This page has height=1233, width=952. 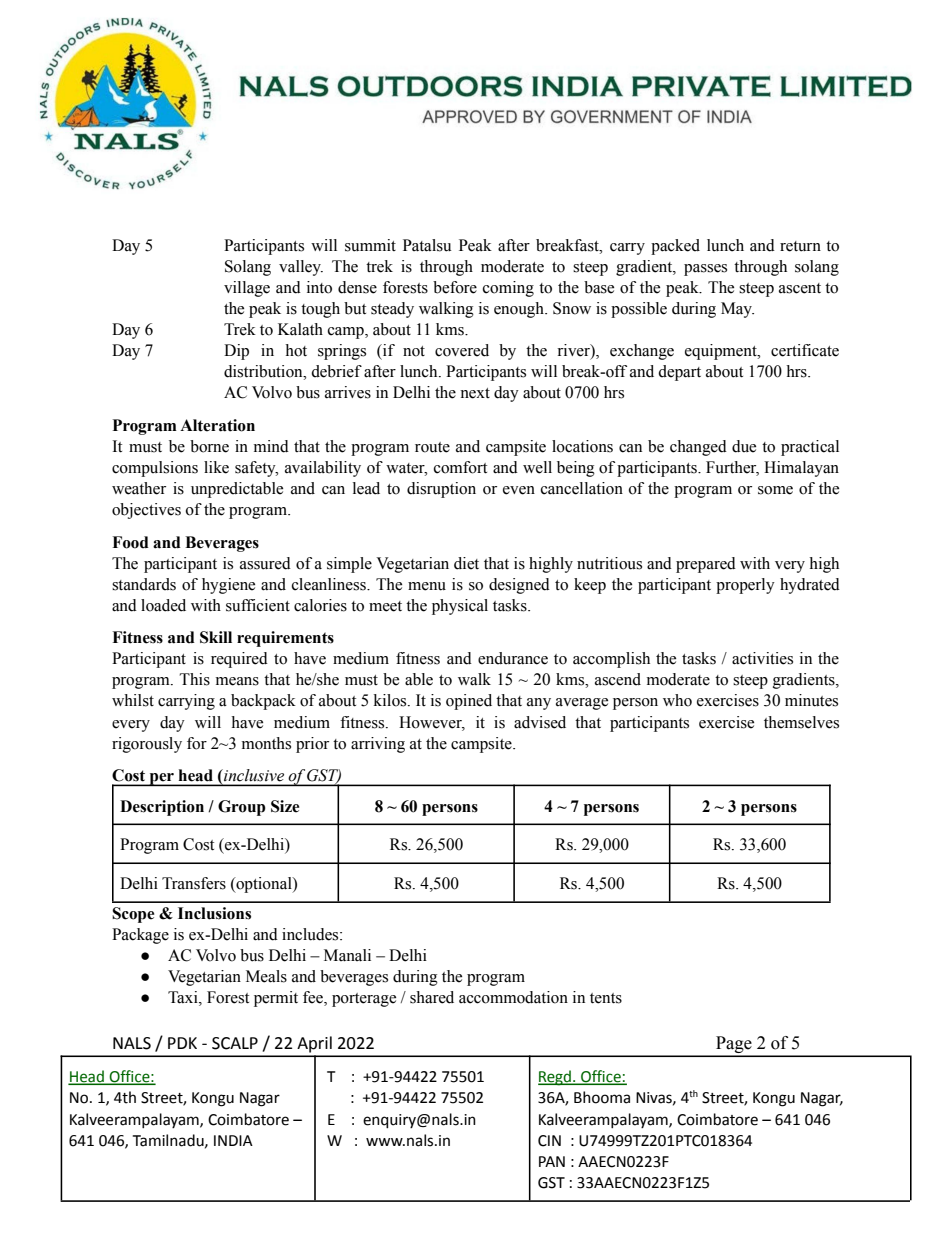 What do you see at coordinates (455, 287) in the page?
I see `before` at bounding box center [455, 287].
